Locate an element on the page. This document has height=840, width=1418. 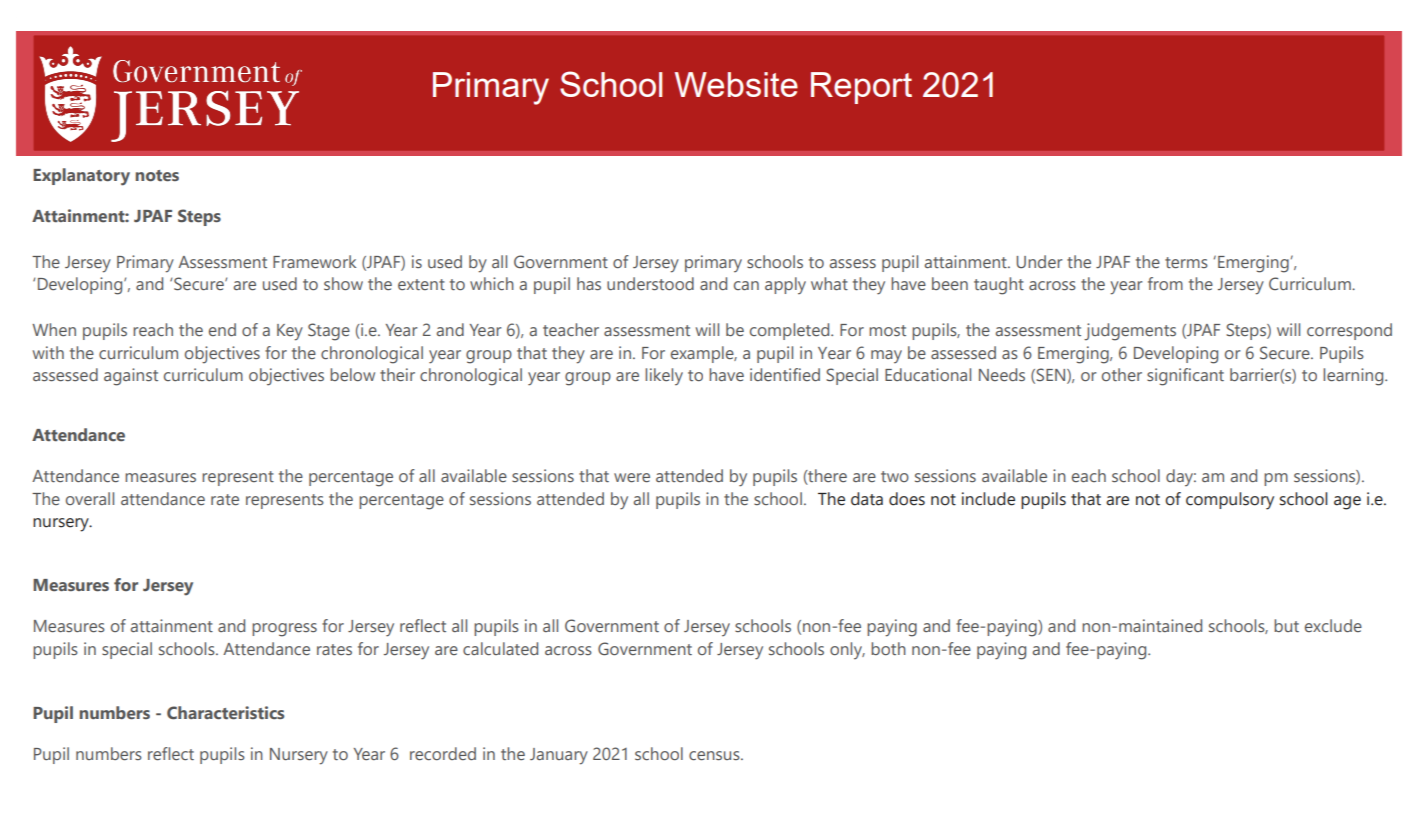
significant is located at coordinates (1185, 377).
